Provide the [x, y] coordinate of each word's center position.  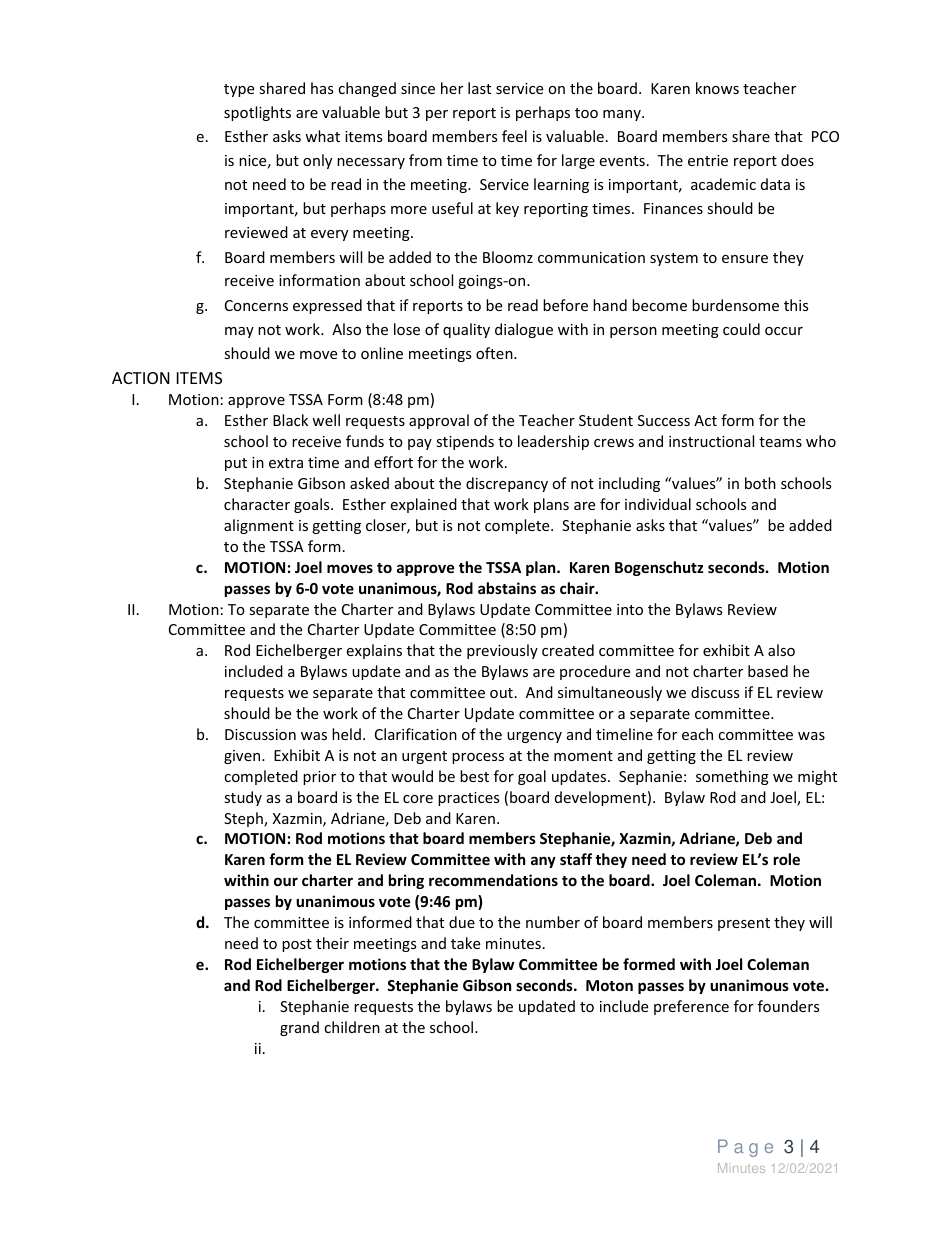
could [741, 329]
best [474, 776]
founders [788, 1006]
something [732, 777]
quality [466, 330]
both [760, 483]
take [465, 943]
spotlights [257, 113]
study [243, 798]
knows [717, 88]
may [239, 332]
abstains [507, 588]
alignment [259, 526]
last [479, 88]
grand [299, 1028]
